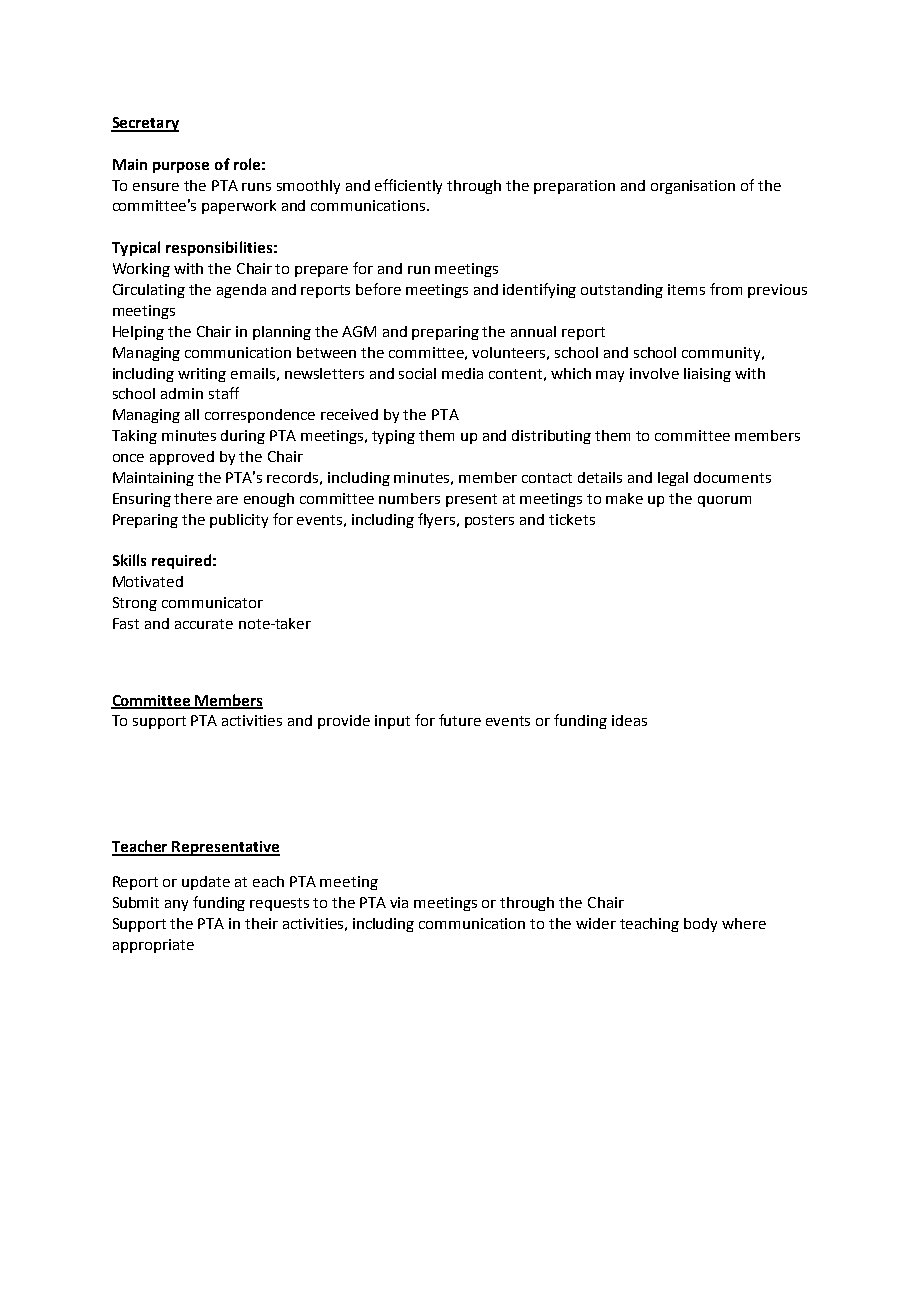  What do you see at coordinates (462, 373) in the screenshot?
I see `media` at bounding box center [462, 373].
